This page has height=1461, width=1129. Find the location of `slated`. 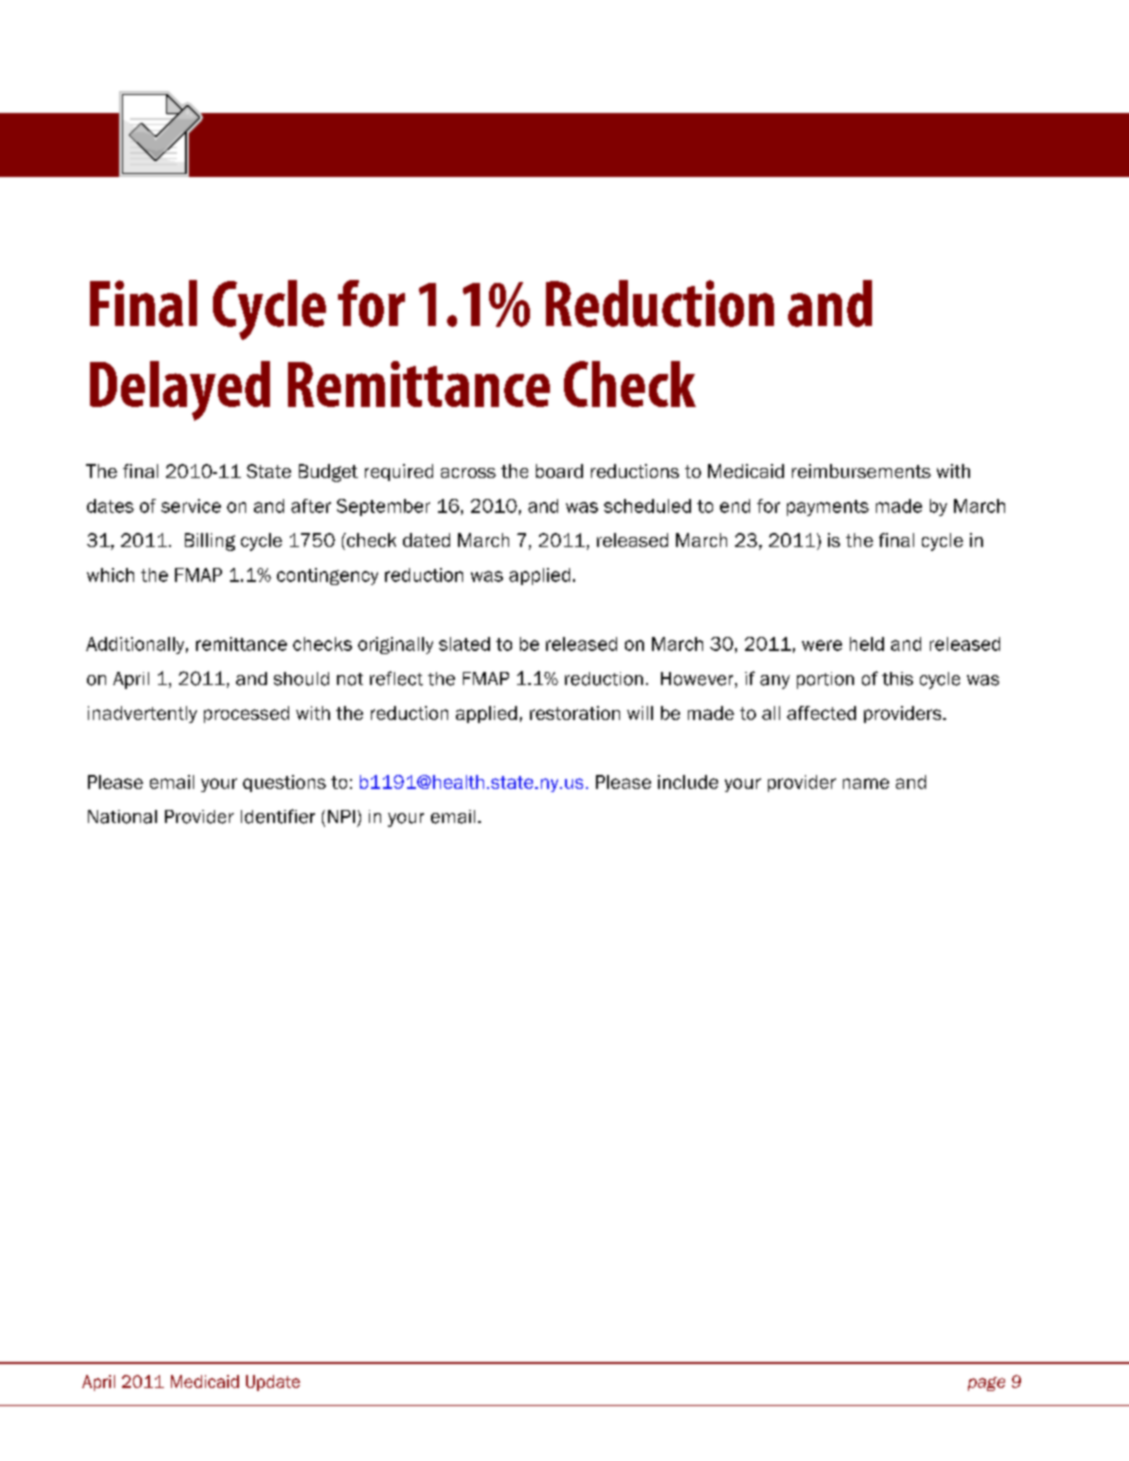

slated is located at coordinates (464, 644).
